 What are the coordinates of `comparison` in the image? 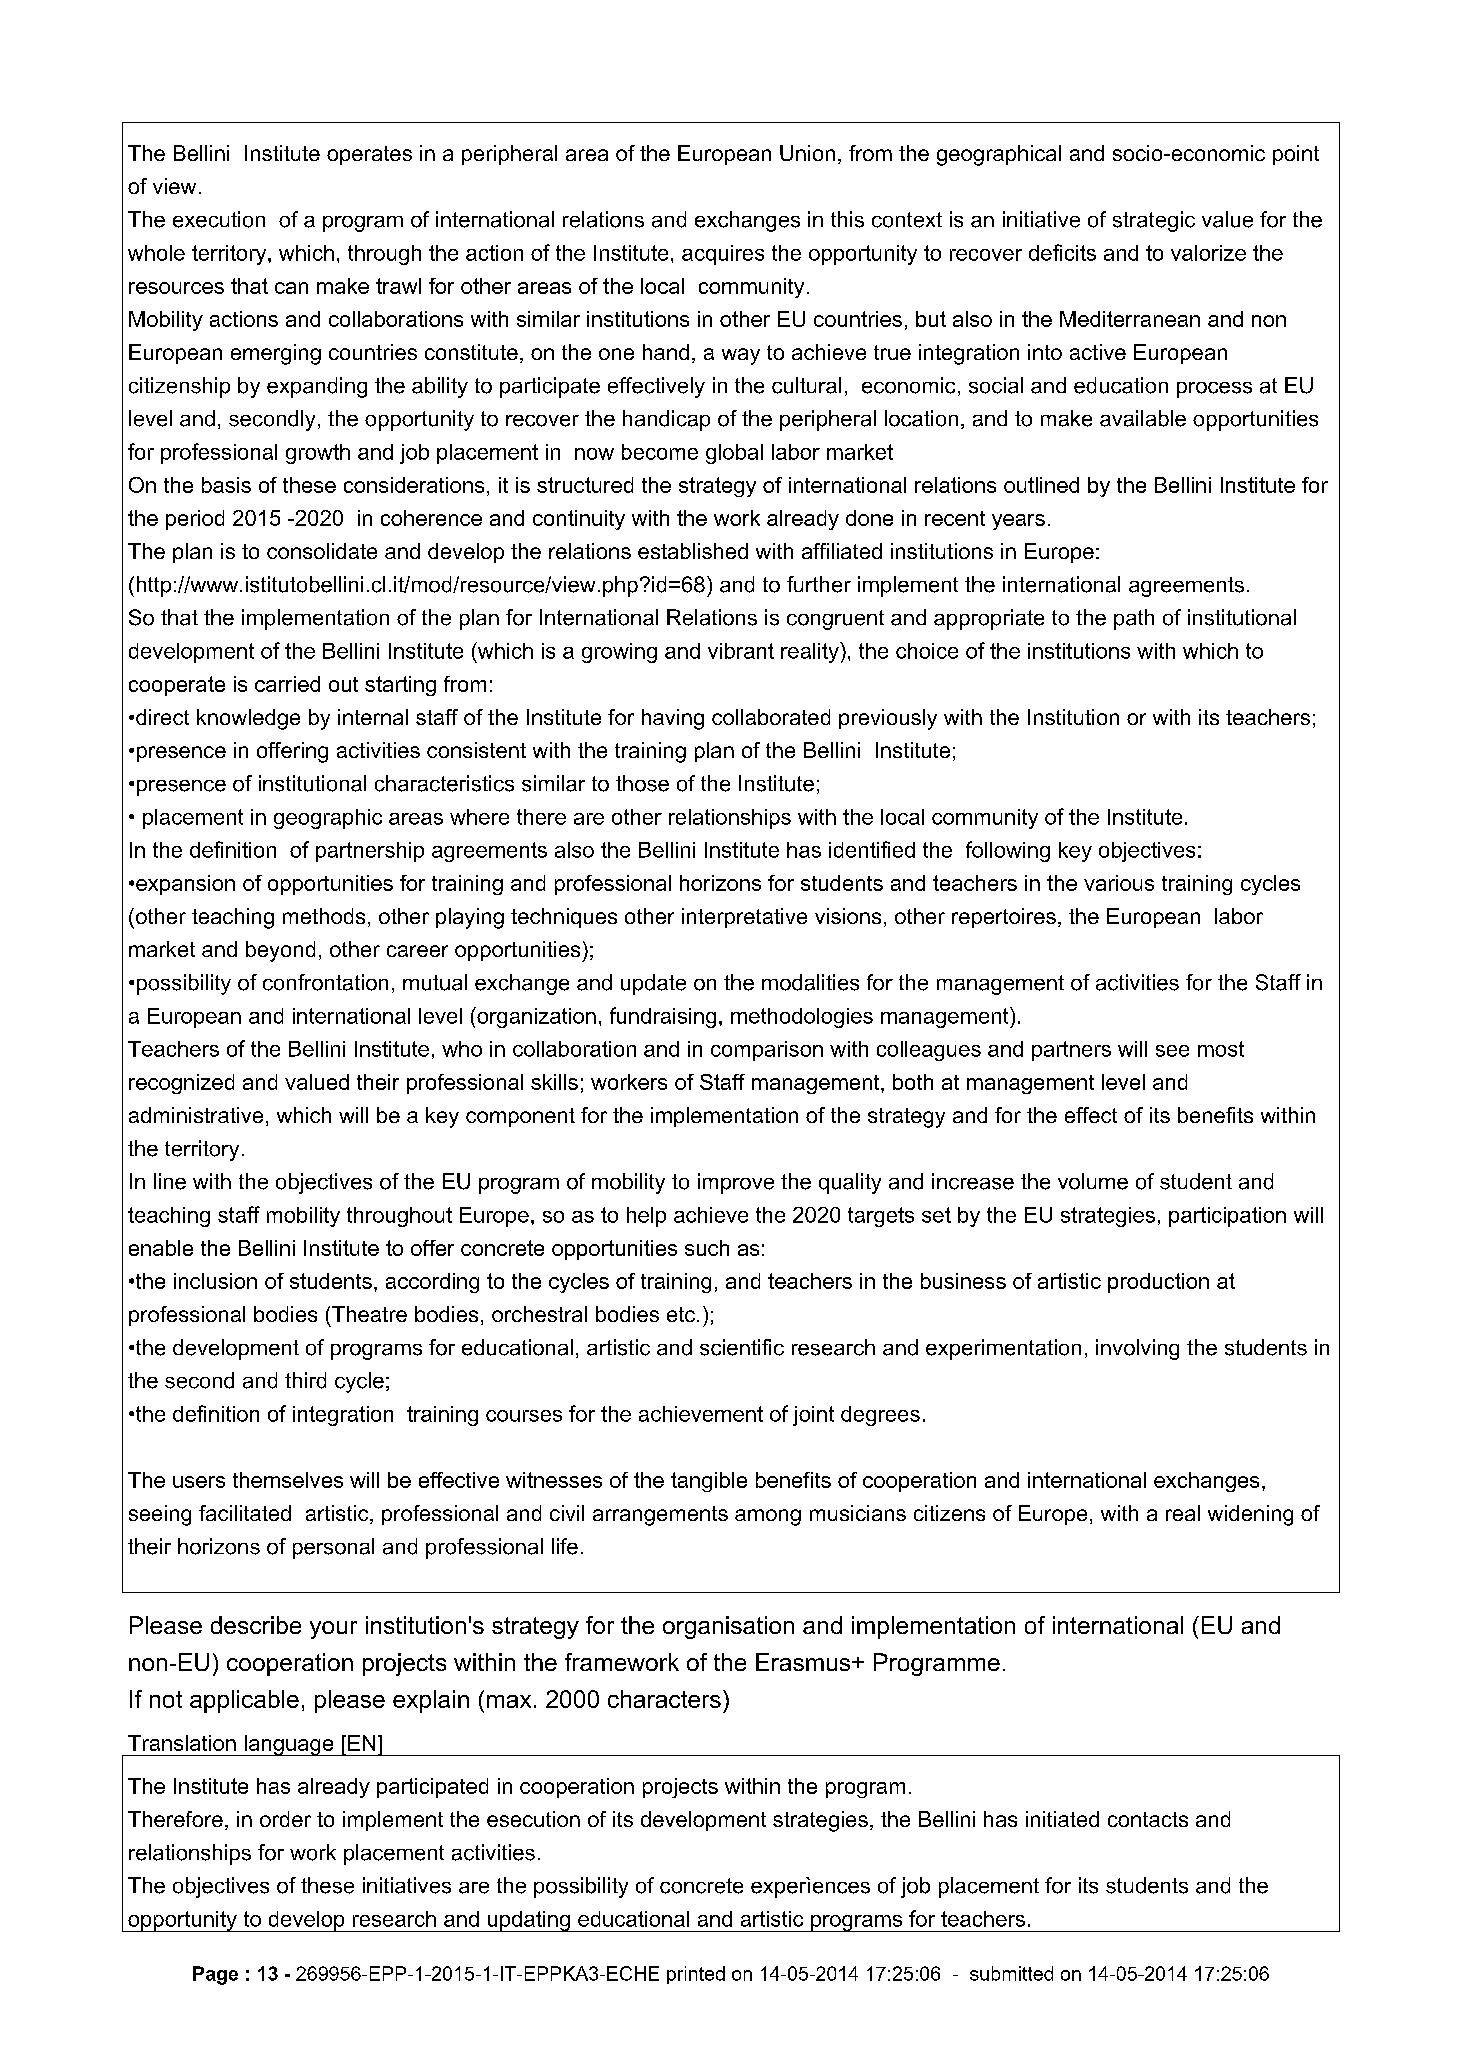 It's located at (767, 1051).
